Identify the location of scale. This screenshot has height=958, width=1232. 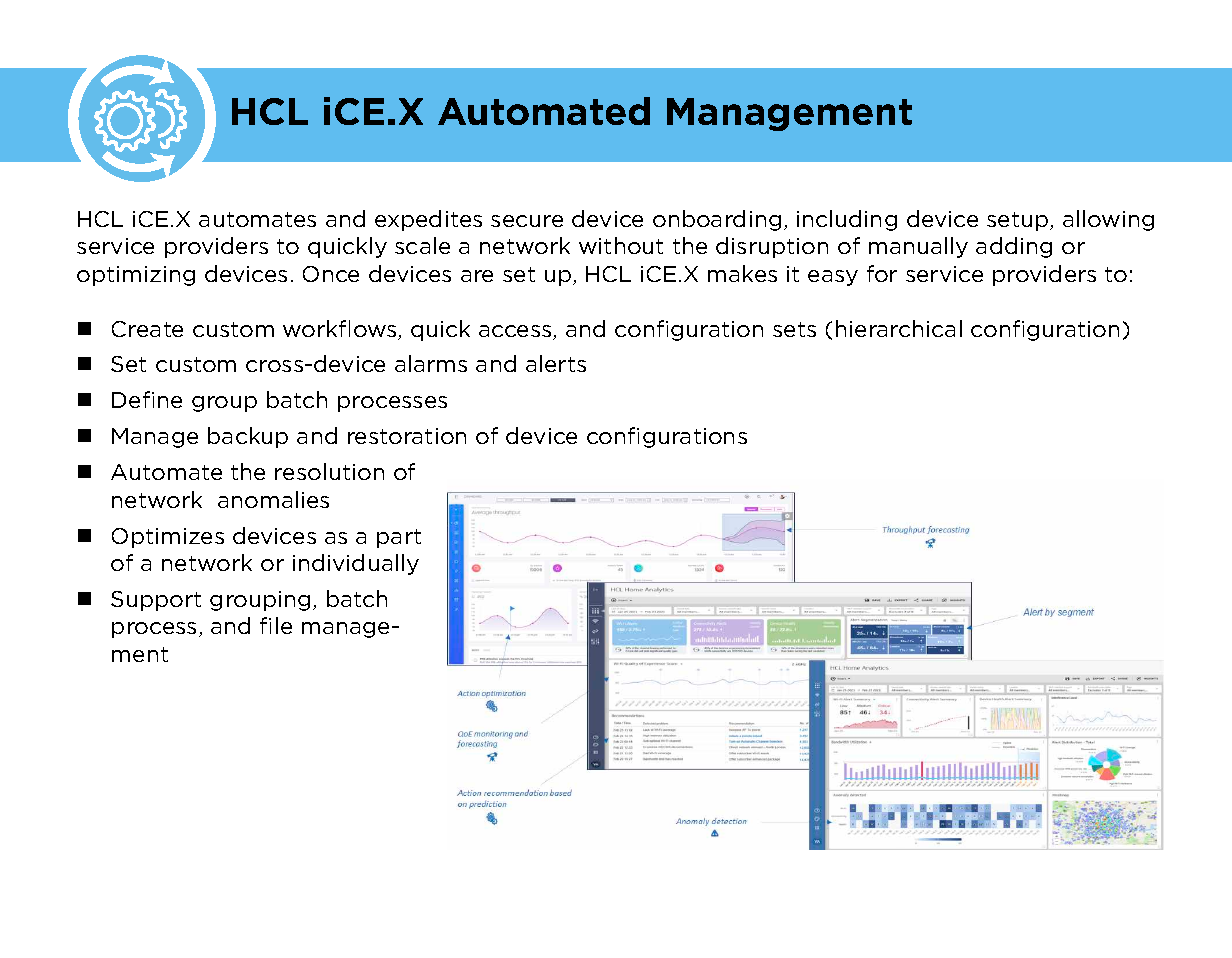
(422, 245).
